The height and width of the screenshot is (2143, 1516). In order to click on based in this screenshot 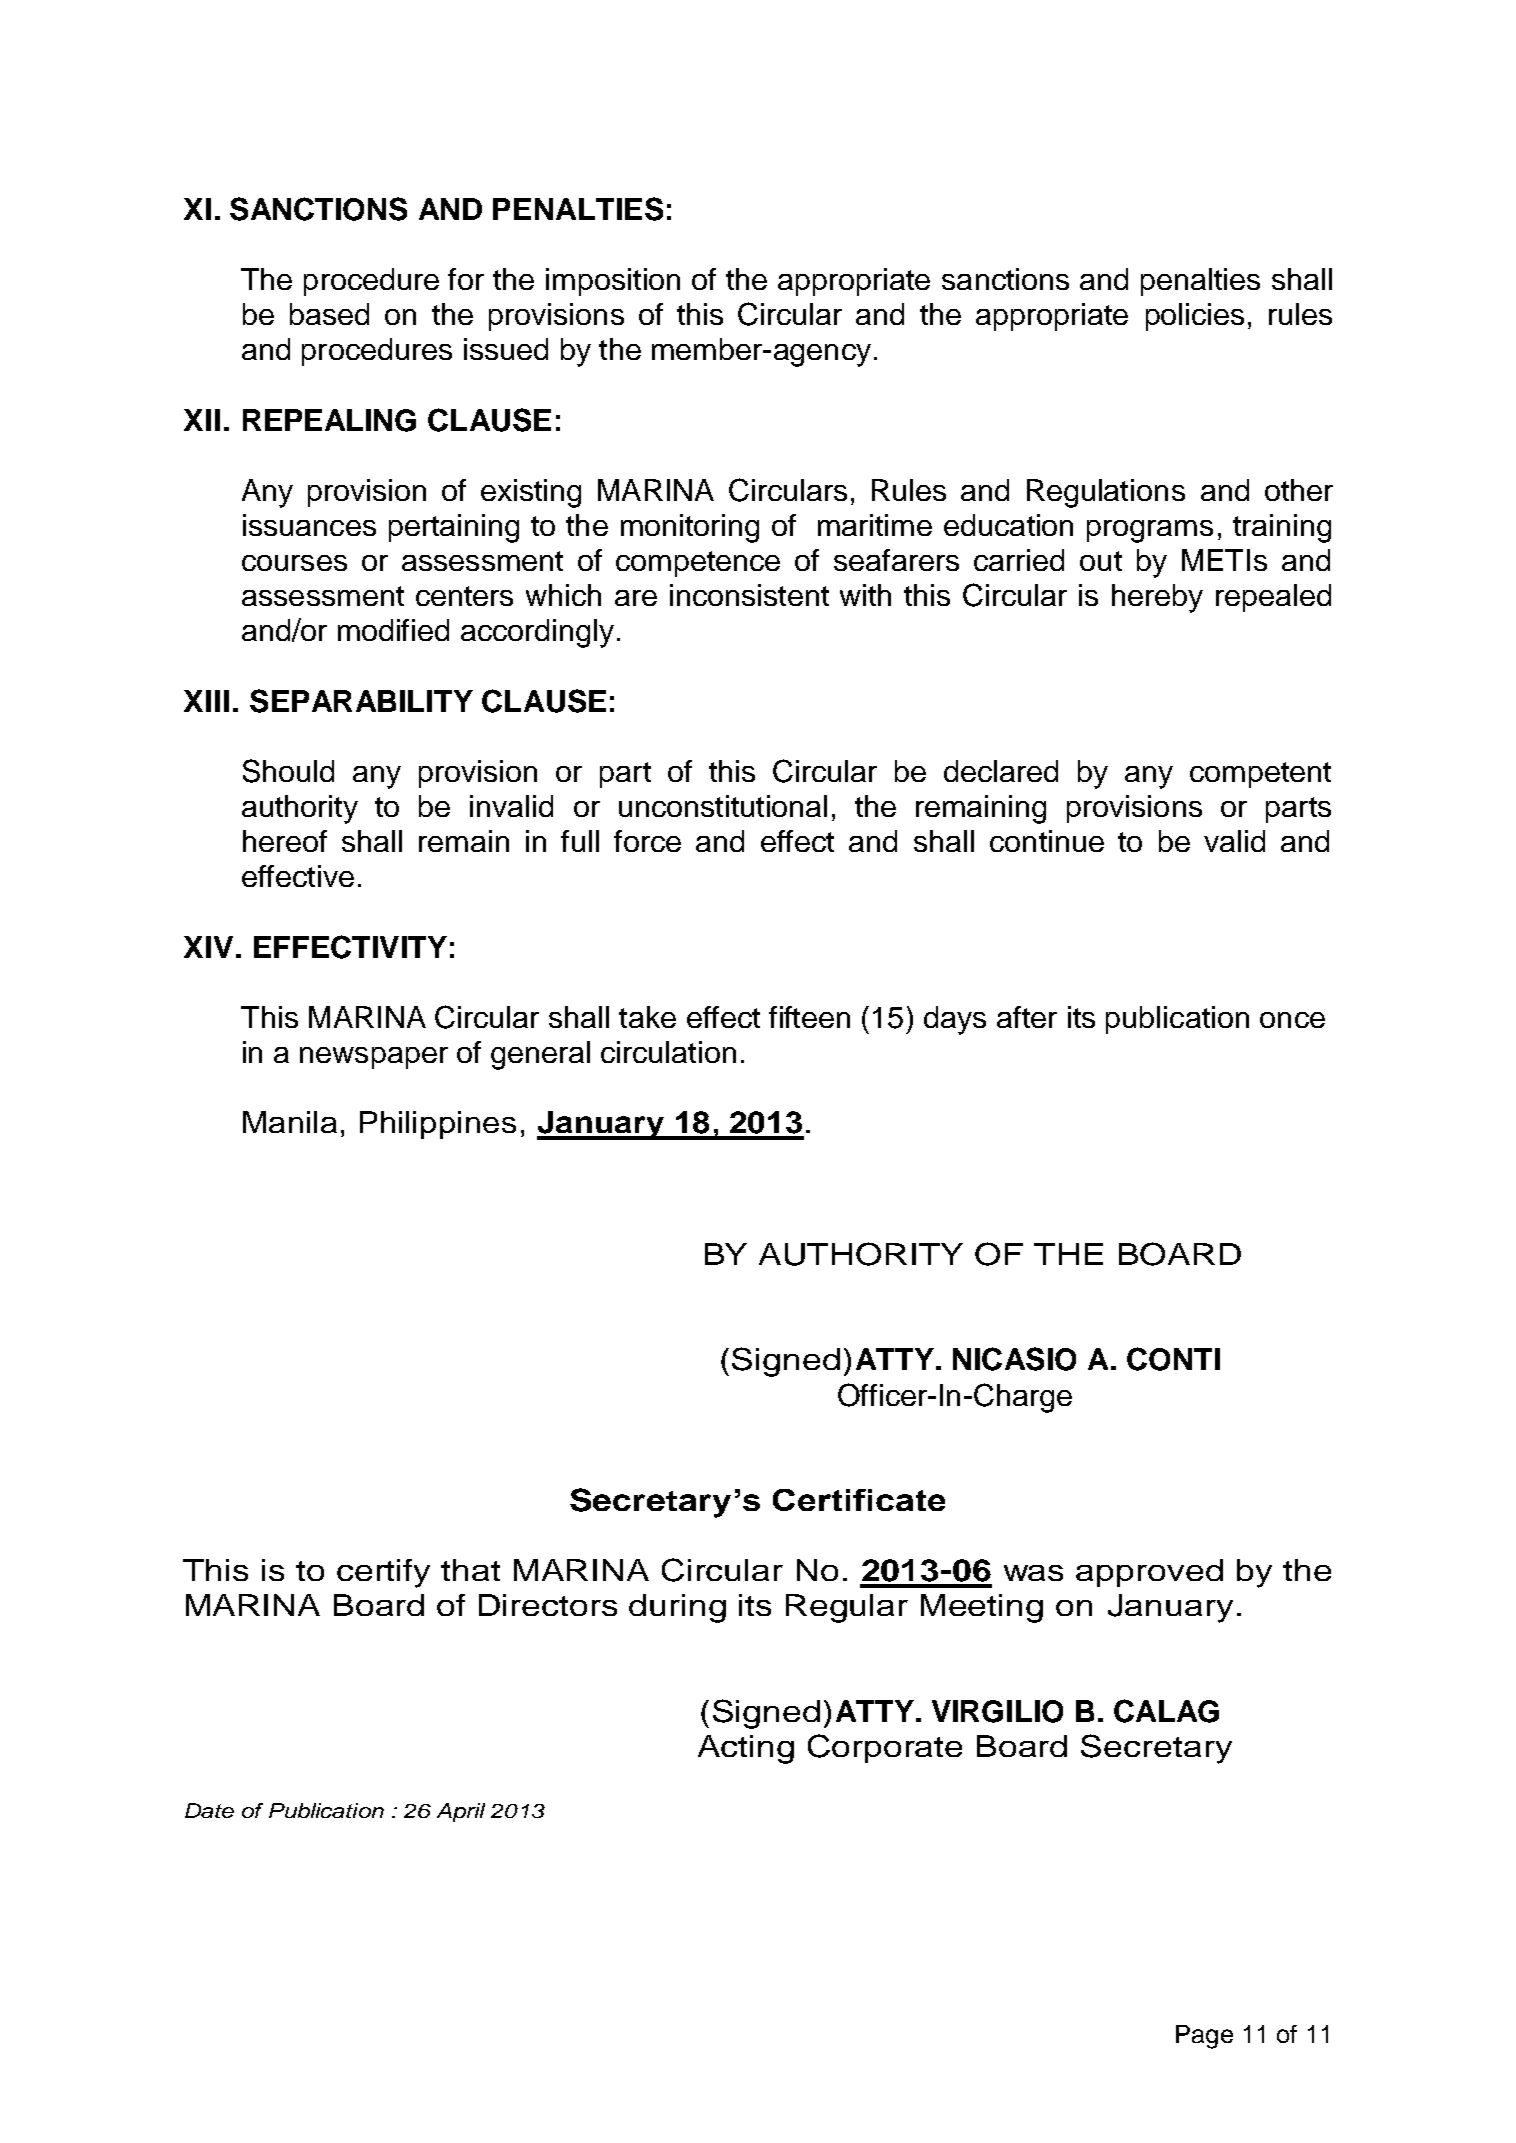, I will do `click(329, 314)`.
